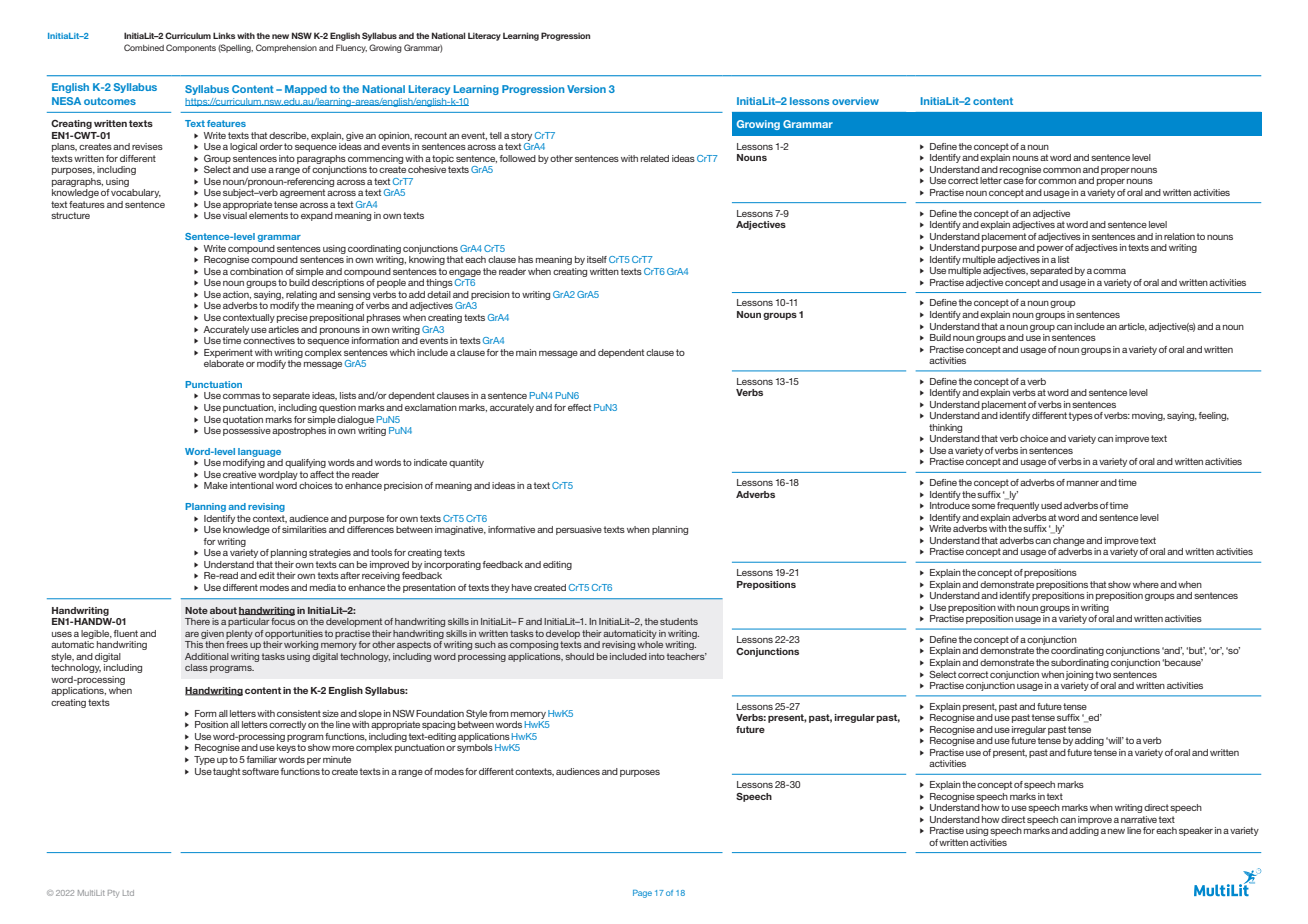  What do you see at coordinates (256, 271) in the page?
I see `combination` at bounding box center [256, 271].
